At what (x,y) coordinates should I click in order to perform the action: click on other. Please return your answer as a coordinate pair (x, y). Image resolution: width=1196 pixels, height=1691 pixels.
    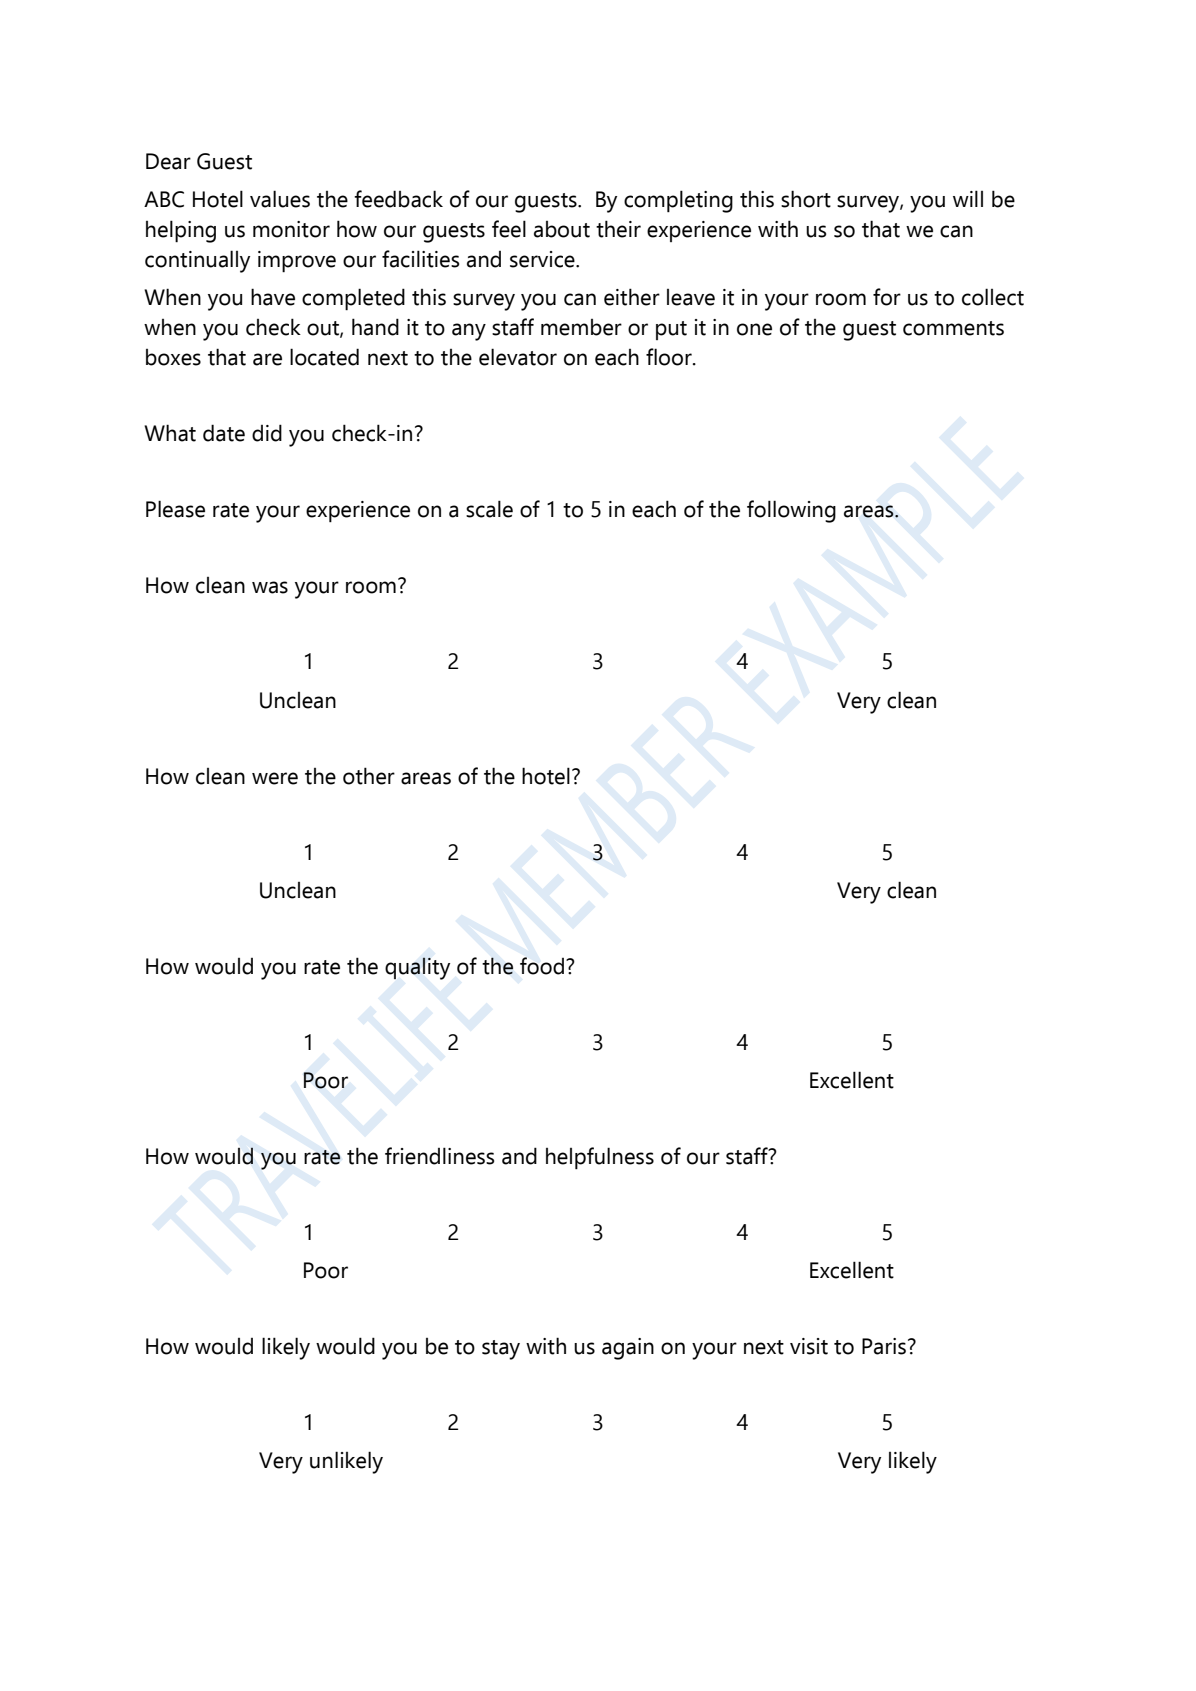
    Looking at the image, I should click on (369, 776).
